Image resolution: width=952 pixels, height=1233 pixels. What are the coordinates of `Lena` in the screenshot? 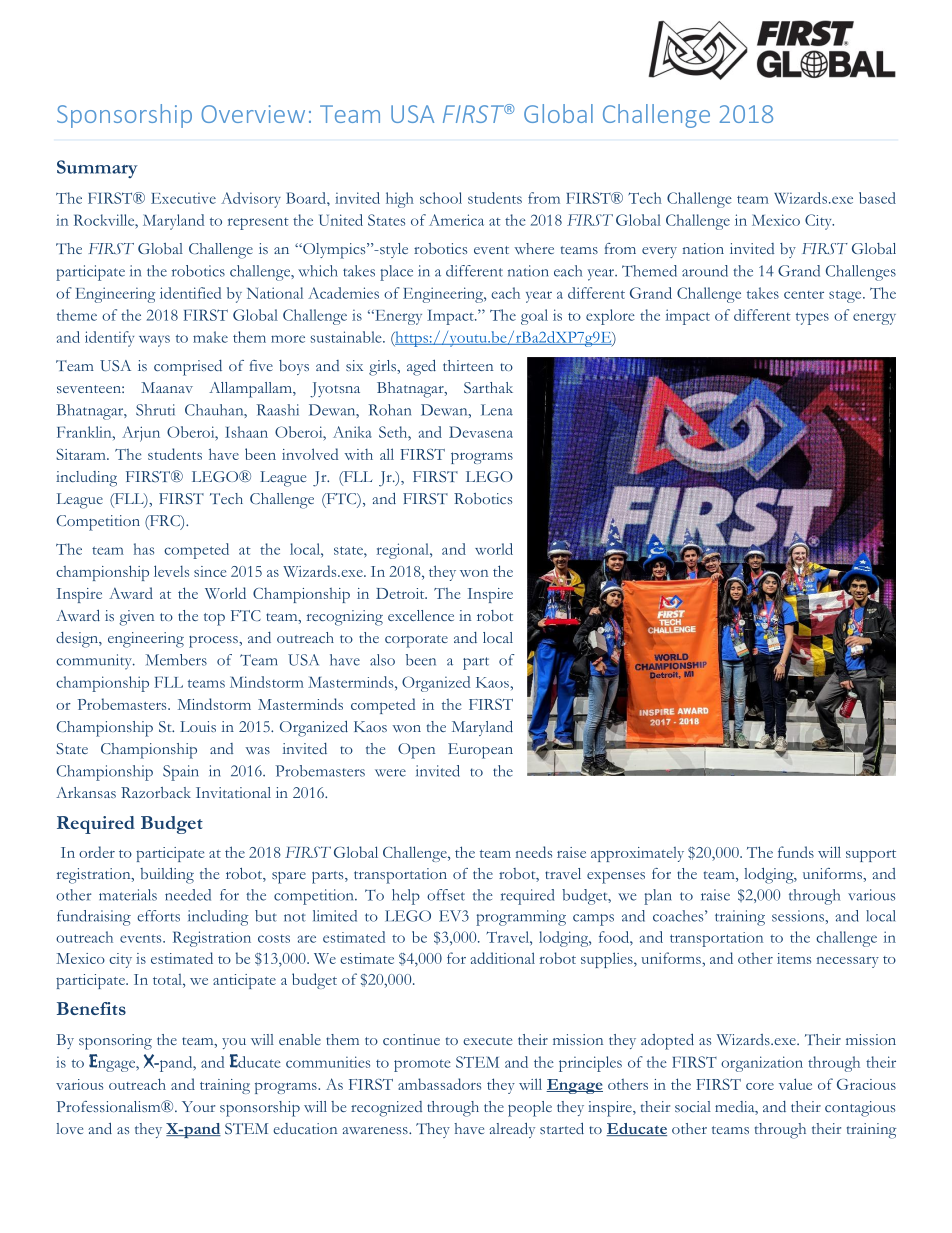 It's located at (497, 410).
